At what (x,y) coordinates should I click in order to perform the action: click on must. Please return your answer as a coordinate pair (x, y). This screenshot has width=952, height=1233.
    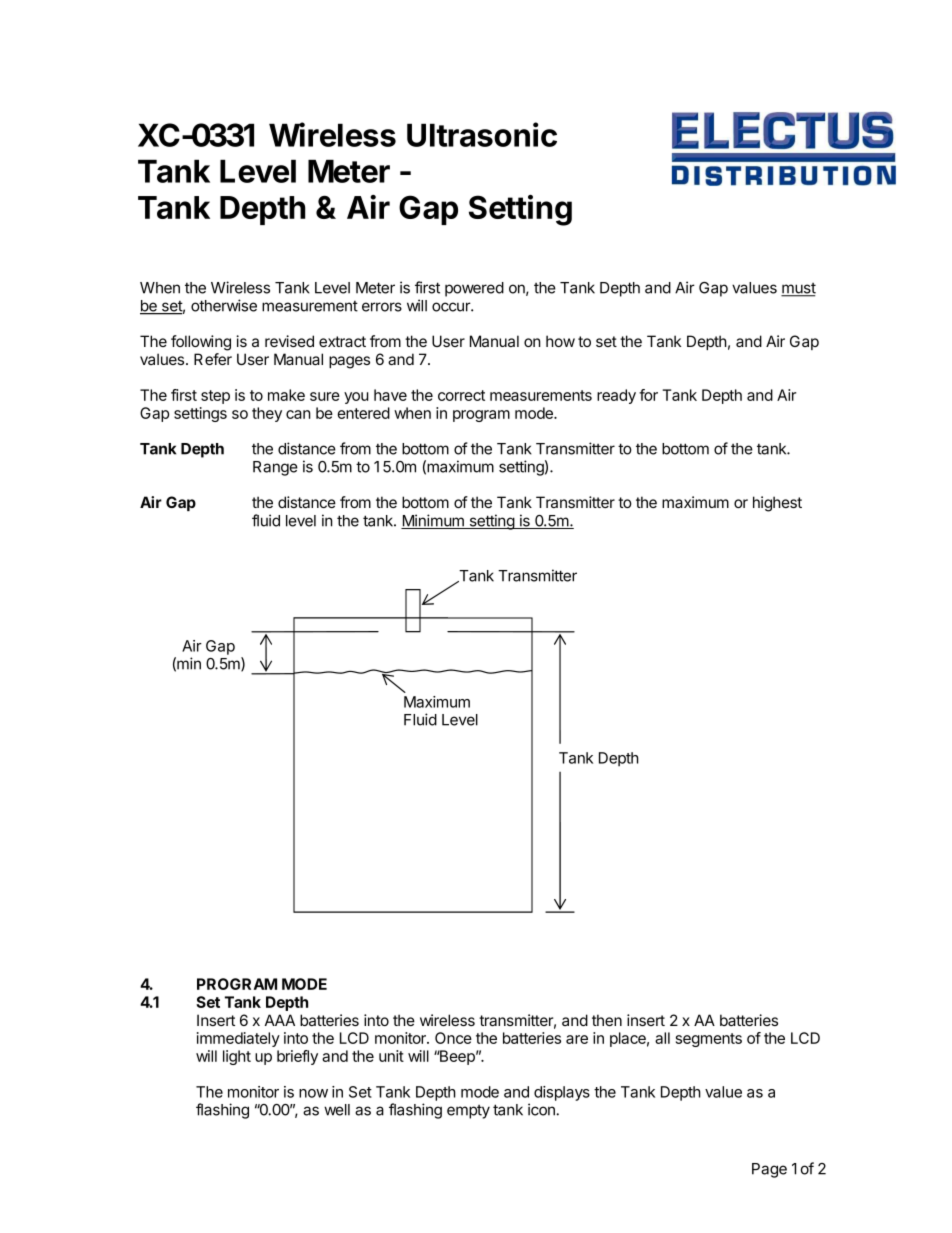
    Looking at the image, I should click on (798, 289).
